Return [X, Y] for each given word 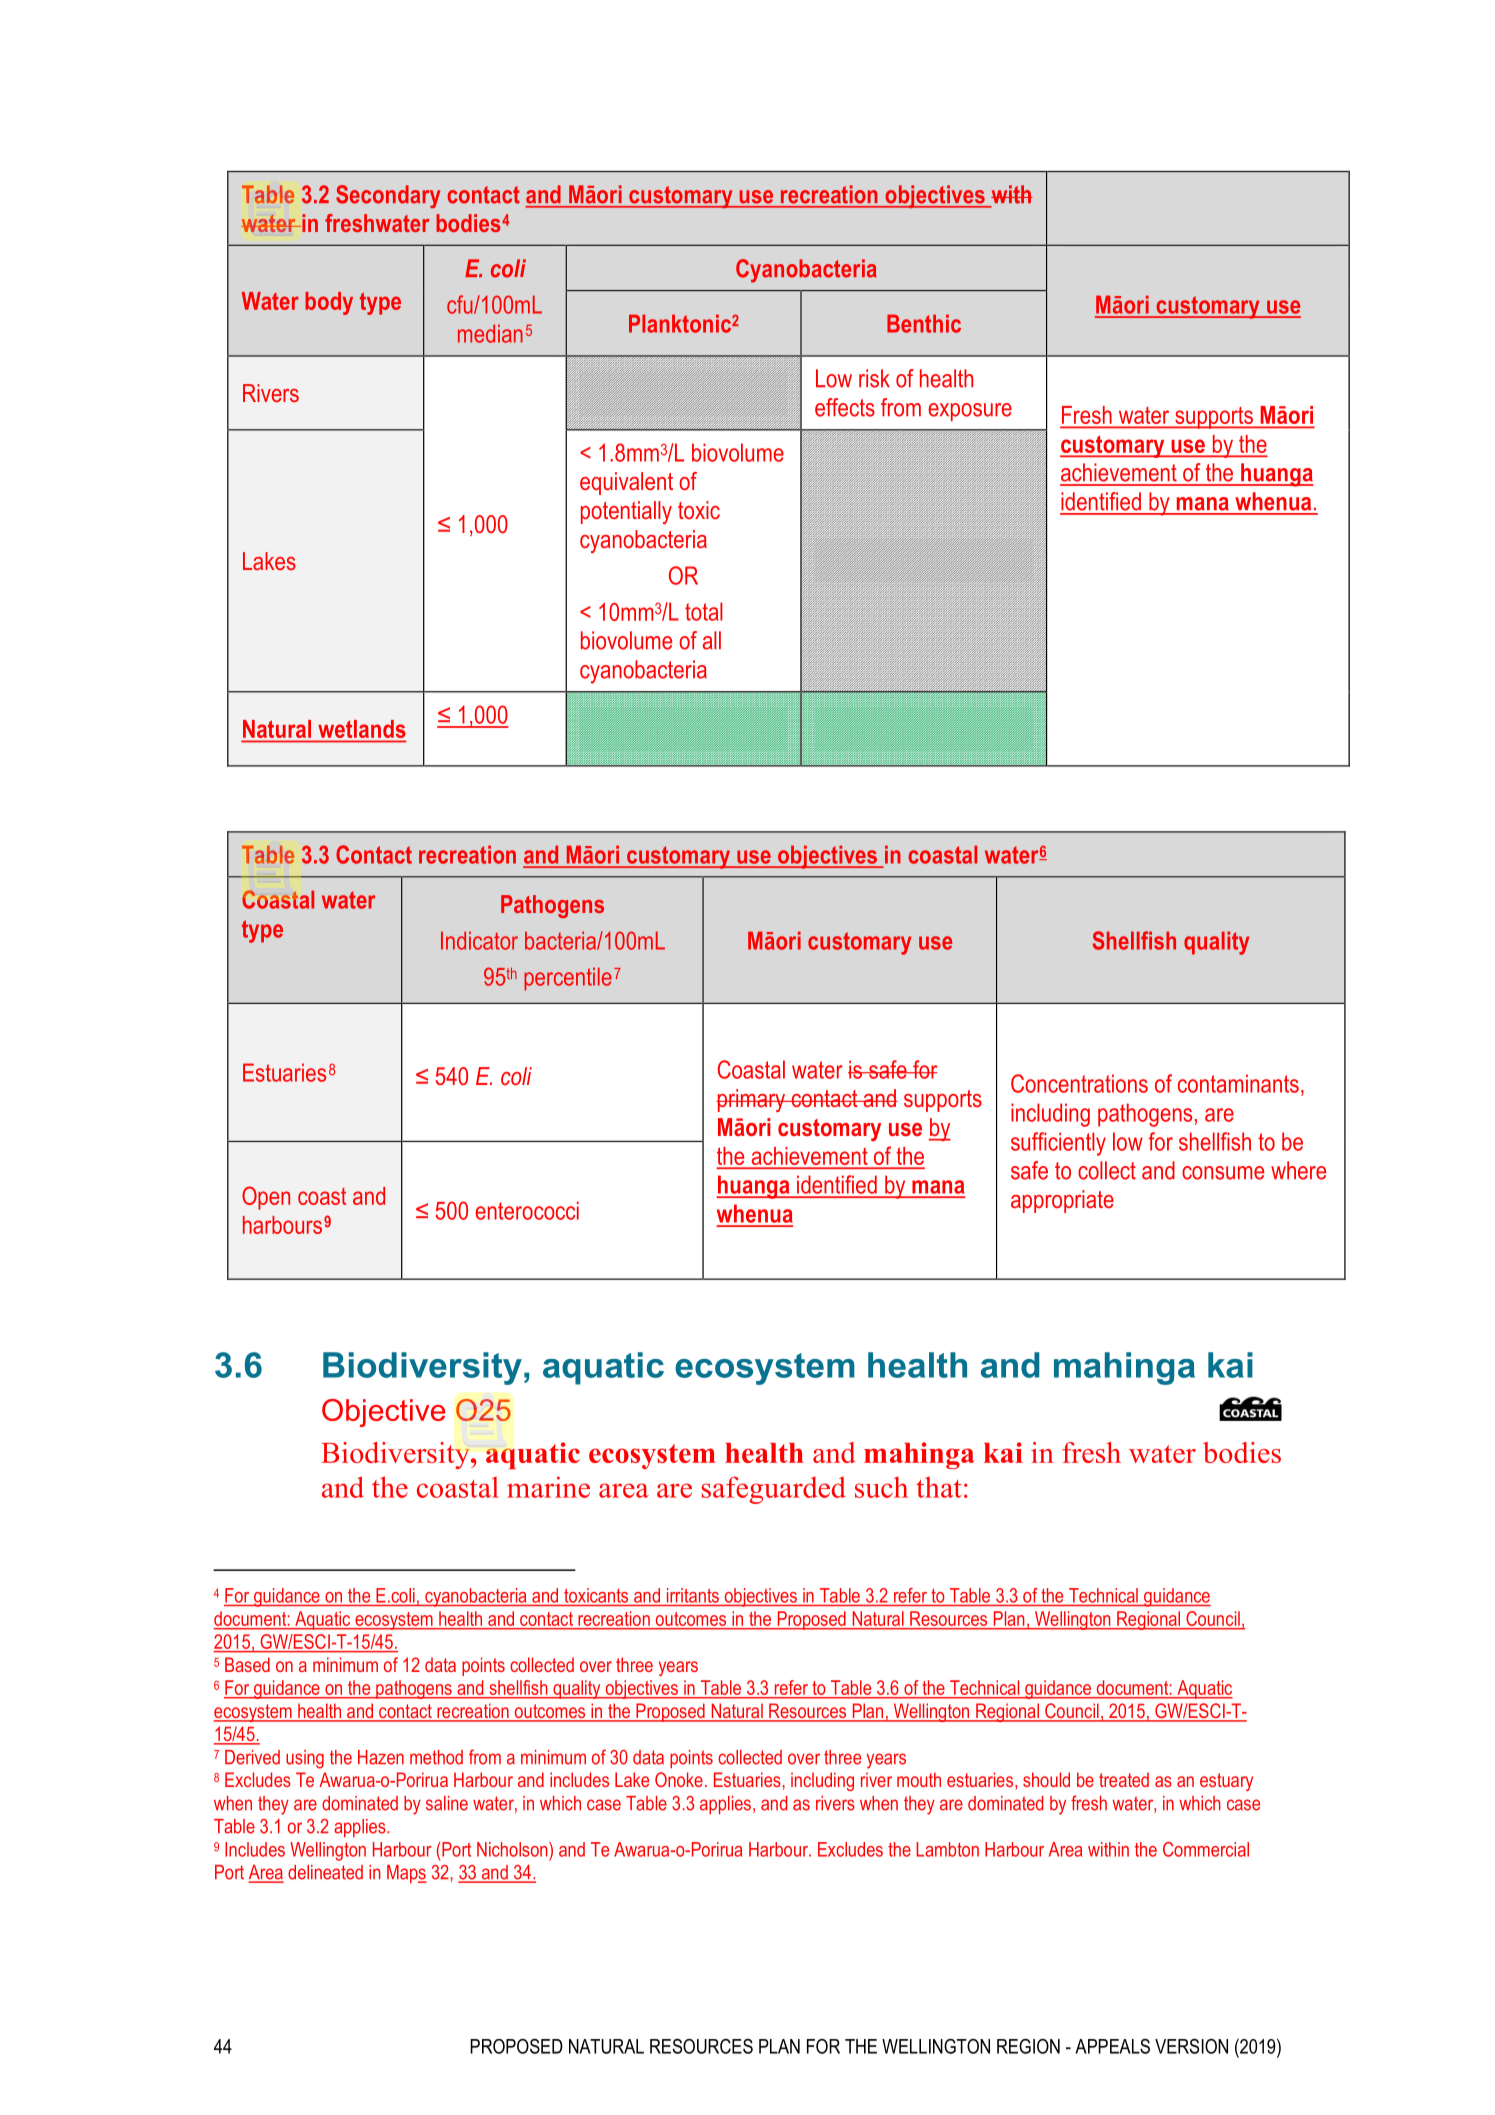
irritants [693, 1595]
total [704, 611]
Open [266, 1198]
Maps [407, 1874]
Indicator [479, 940]
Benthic [924, 323]
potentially [626, 512]
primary [752, 1100]
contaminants [1238, 1083]
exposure [970, 412]
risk [874, 378]
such [881, 1487]
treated [1124, 1779]
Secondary [388, 196]
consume [1223, 1173]
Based [247, 1664]
